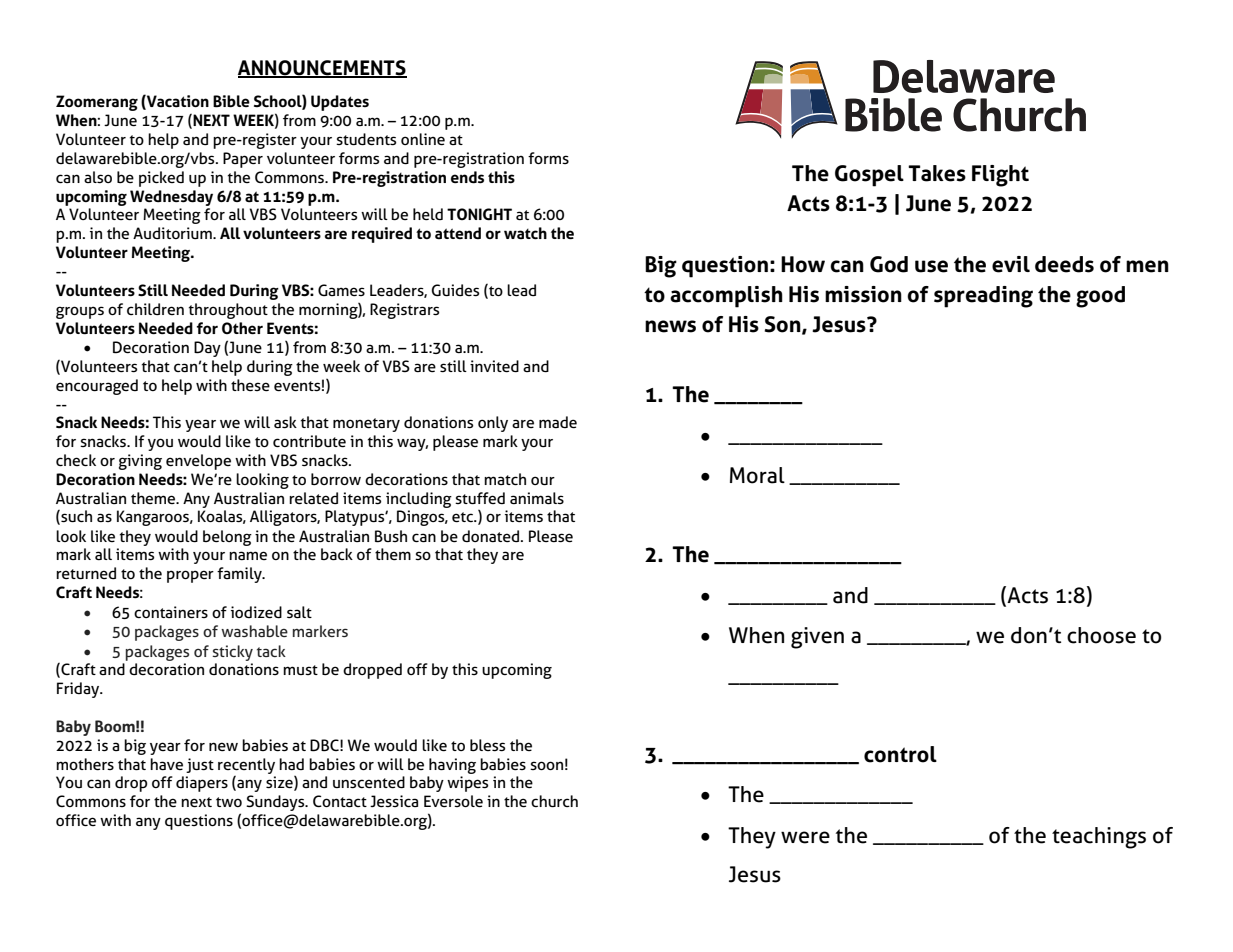 The width and height of the screenshot is (1233, 952). Describe the element at coordinates (757, 475) in the screenshot. I see `Moral` at that location.
